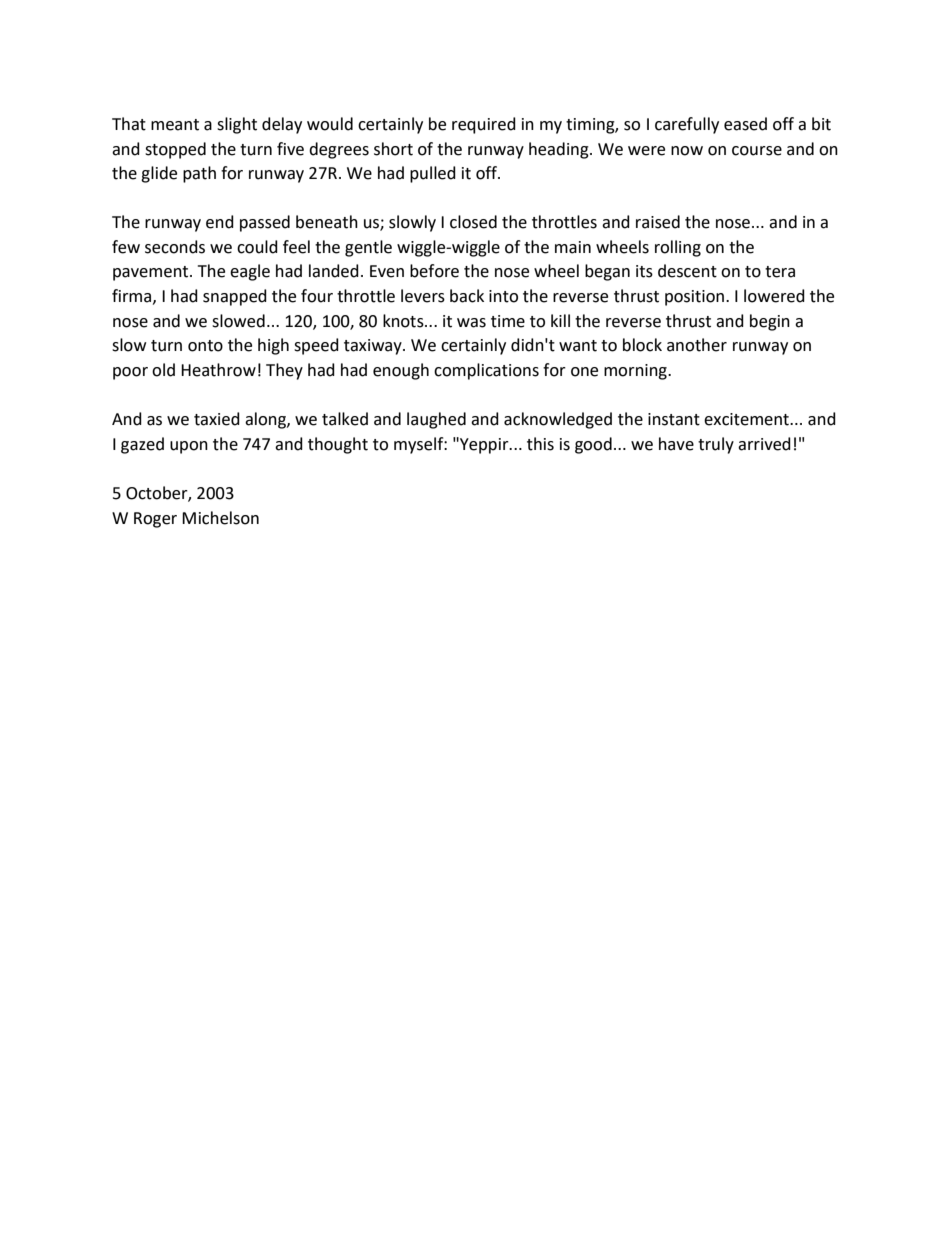  What do you see at coordinates (716, 445) in the screenshot?
I see `truly` at bounding box center [716, 445].
